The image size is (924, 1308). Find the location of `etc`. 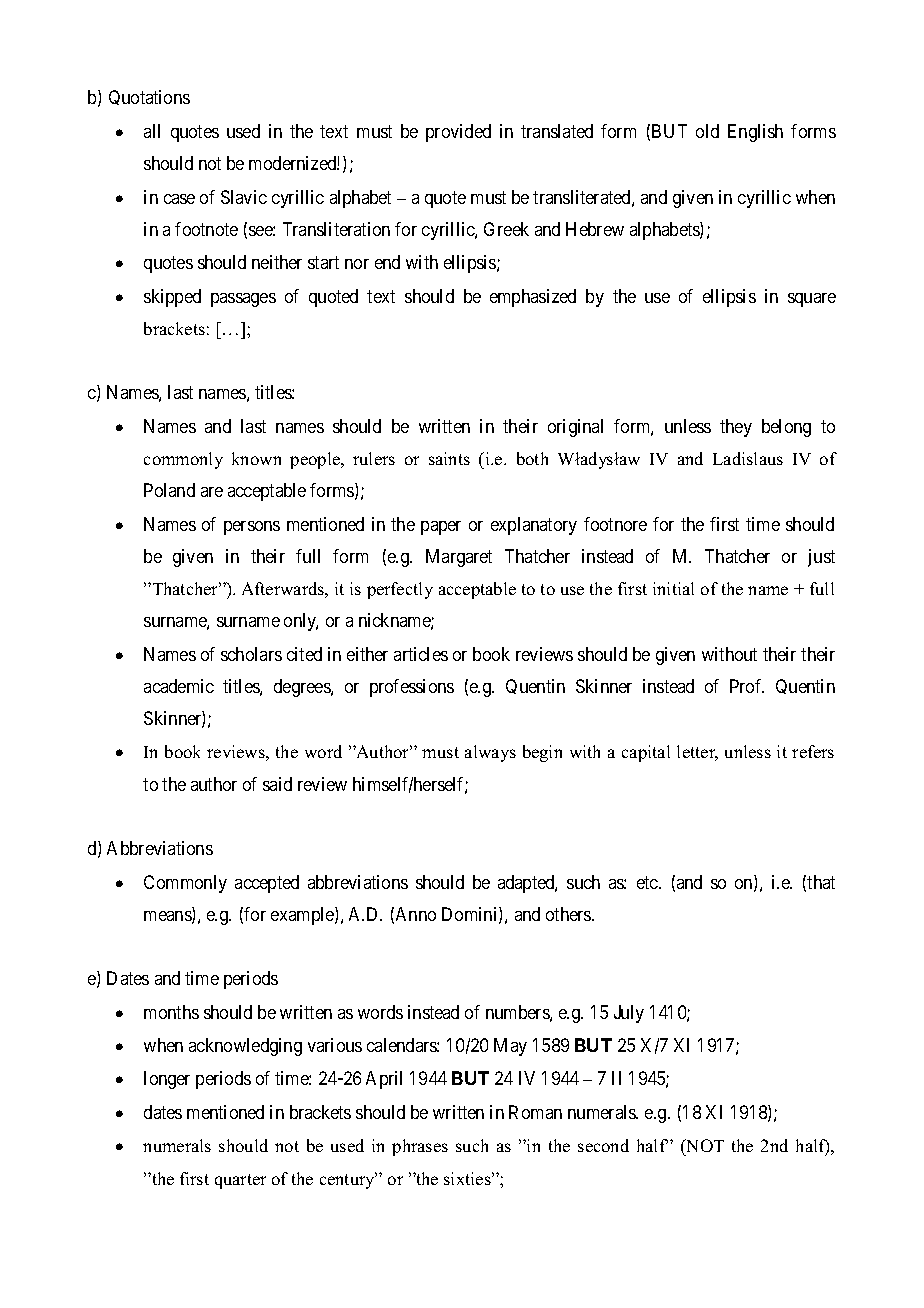

etc is located at coordinates (648, 882).
